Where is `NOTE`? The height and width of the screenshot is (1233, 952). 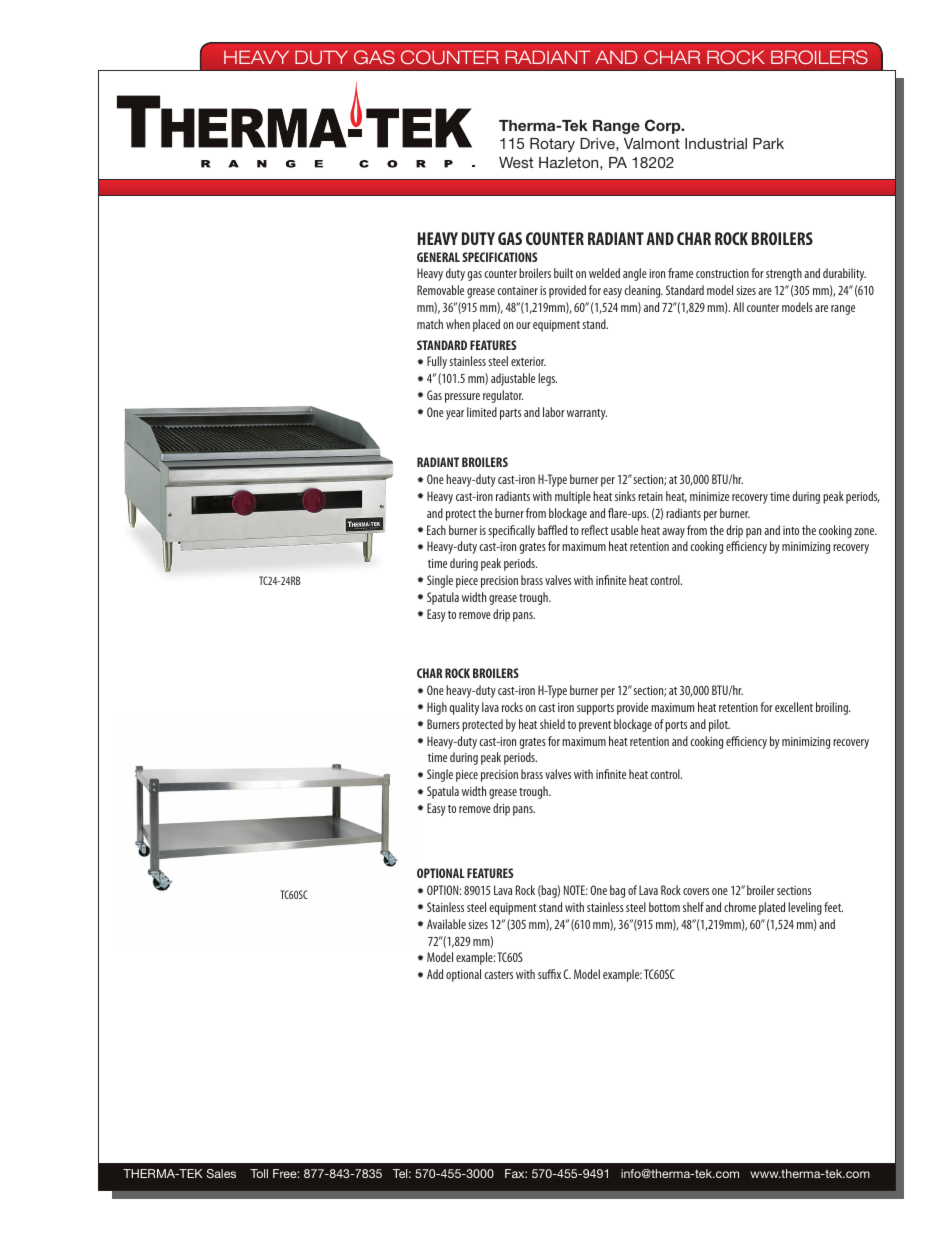
NOTE is located at coordinates (576, 890).
